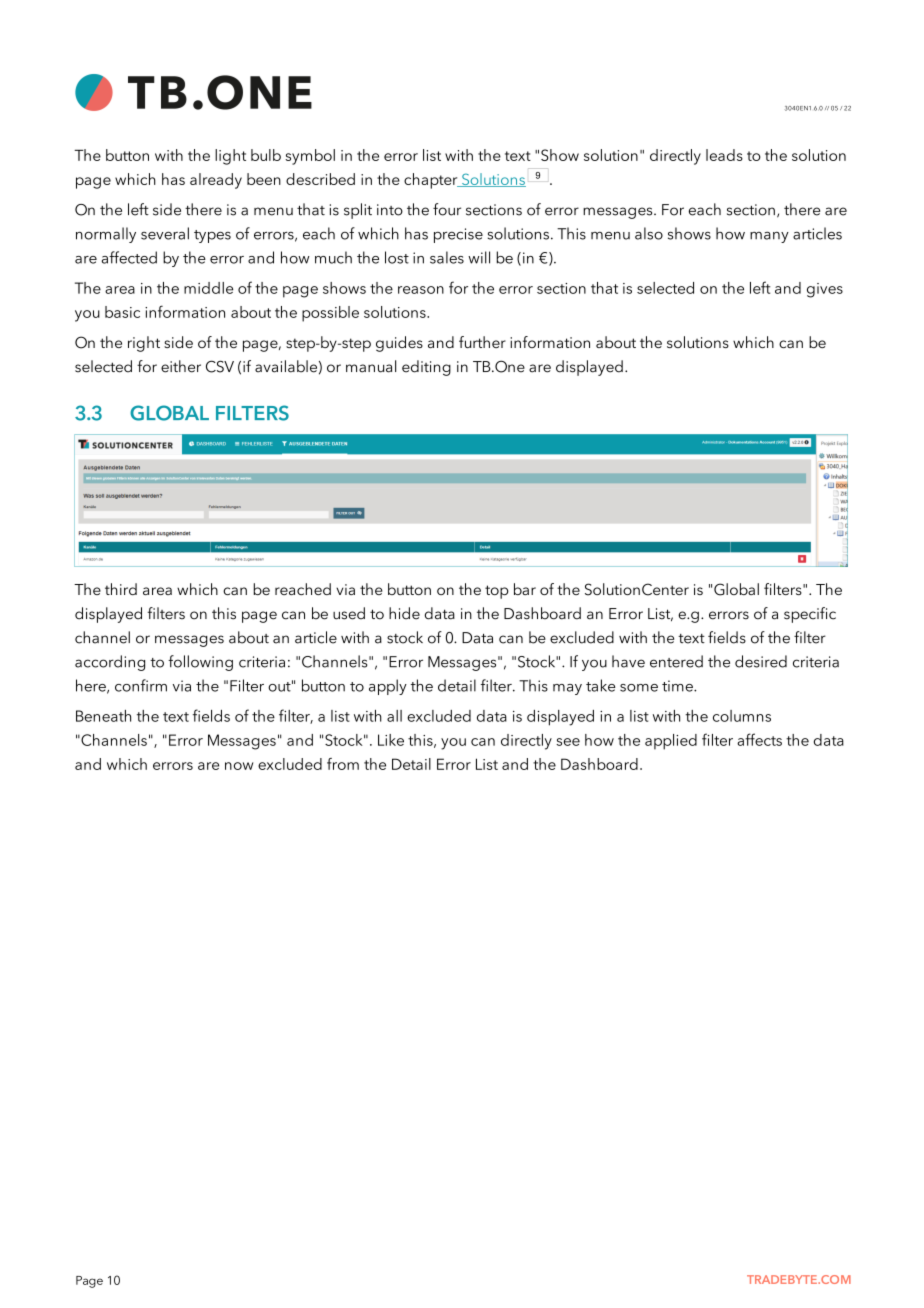 The width and height of the page is (924, 1308). Describe the element at coordinates (216, 181) in the page. I see `already` at that location.
